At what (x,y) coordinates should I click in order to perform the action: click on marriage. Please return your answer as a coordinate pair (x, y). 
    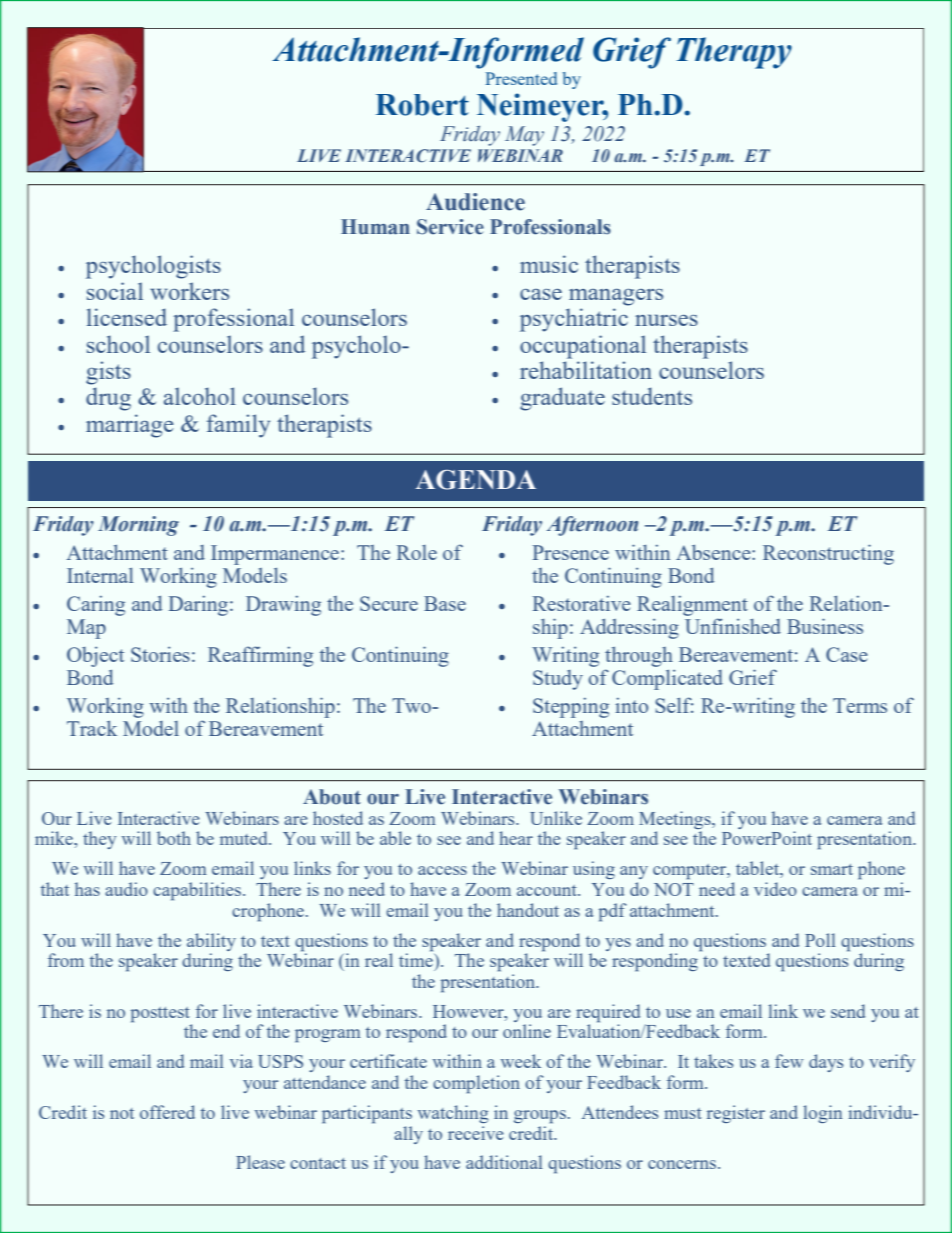
    Looking at the image, I should click on (130, 426).
